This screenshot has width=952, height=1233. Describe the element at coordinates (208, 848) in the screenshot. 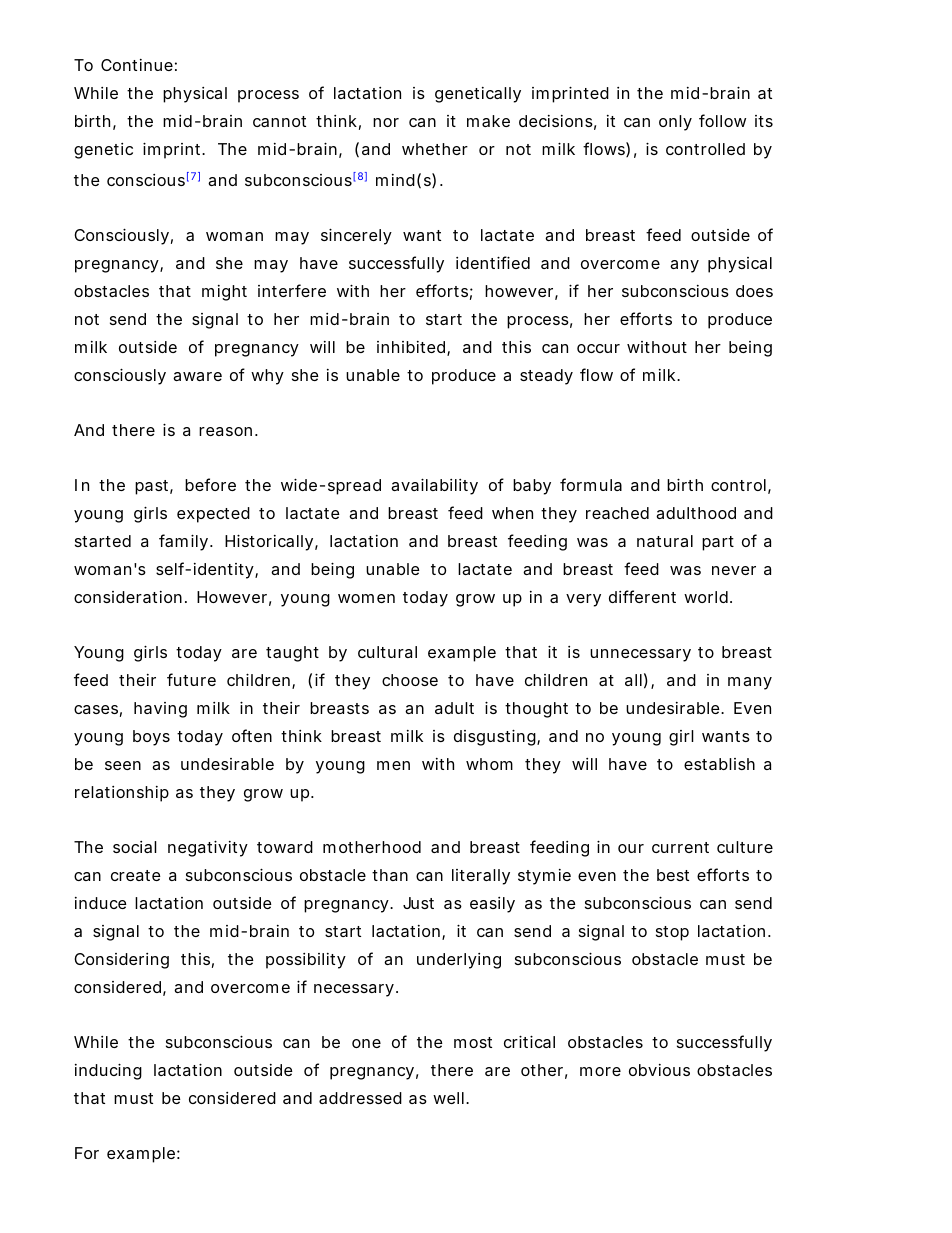

I see `negativity` at that location.
